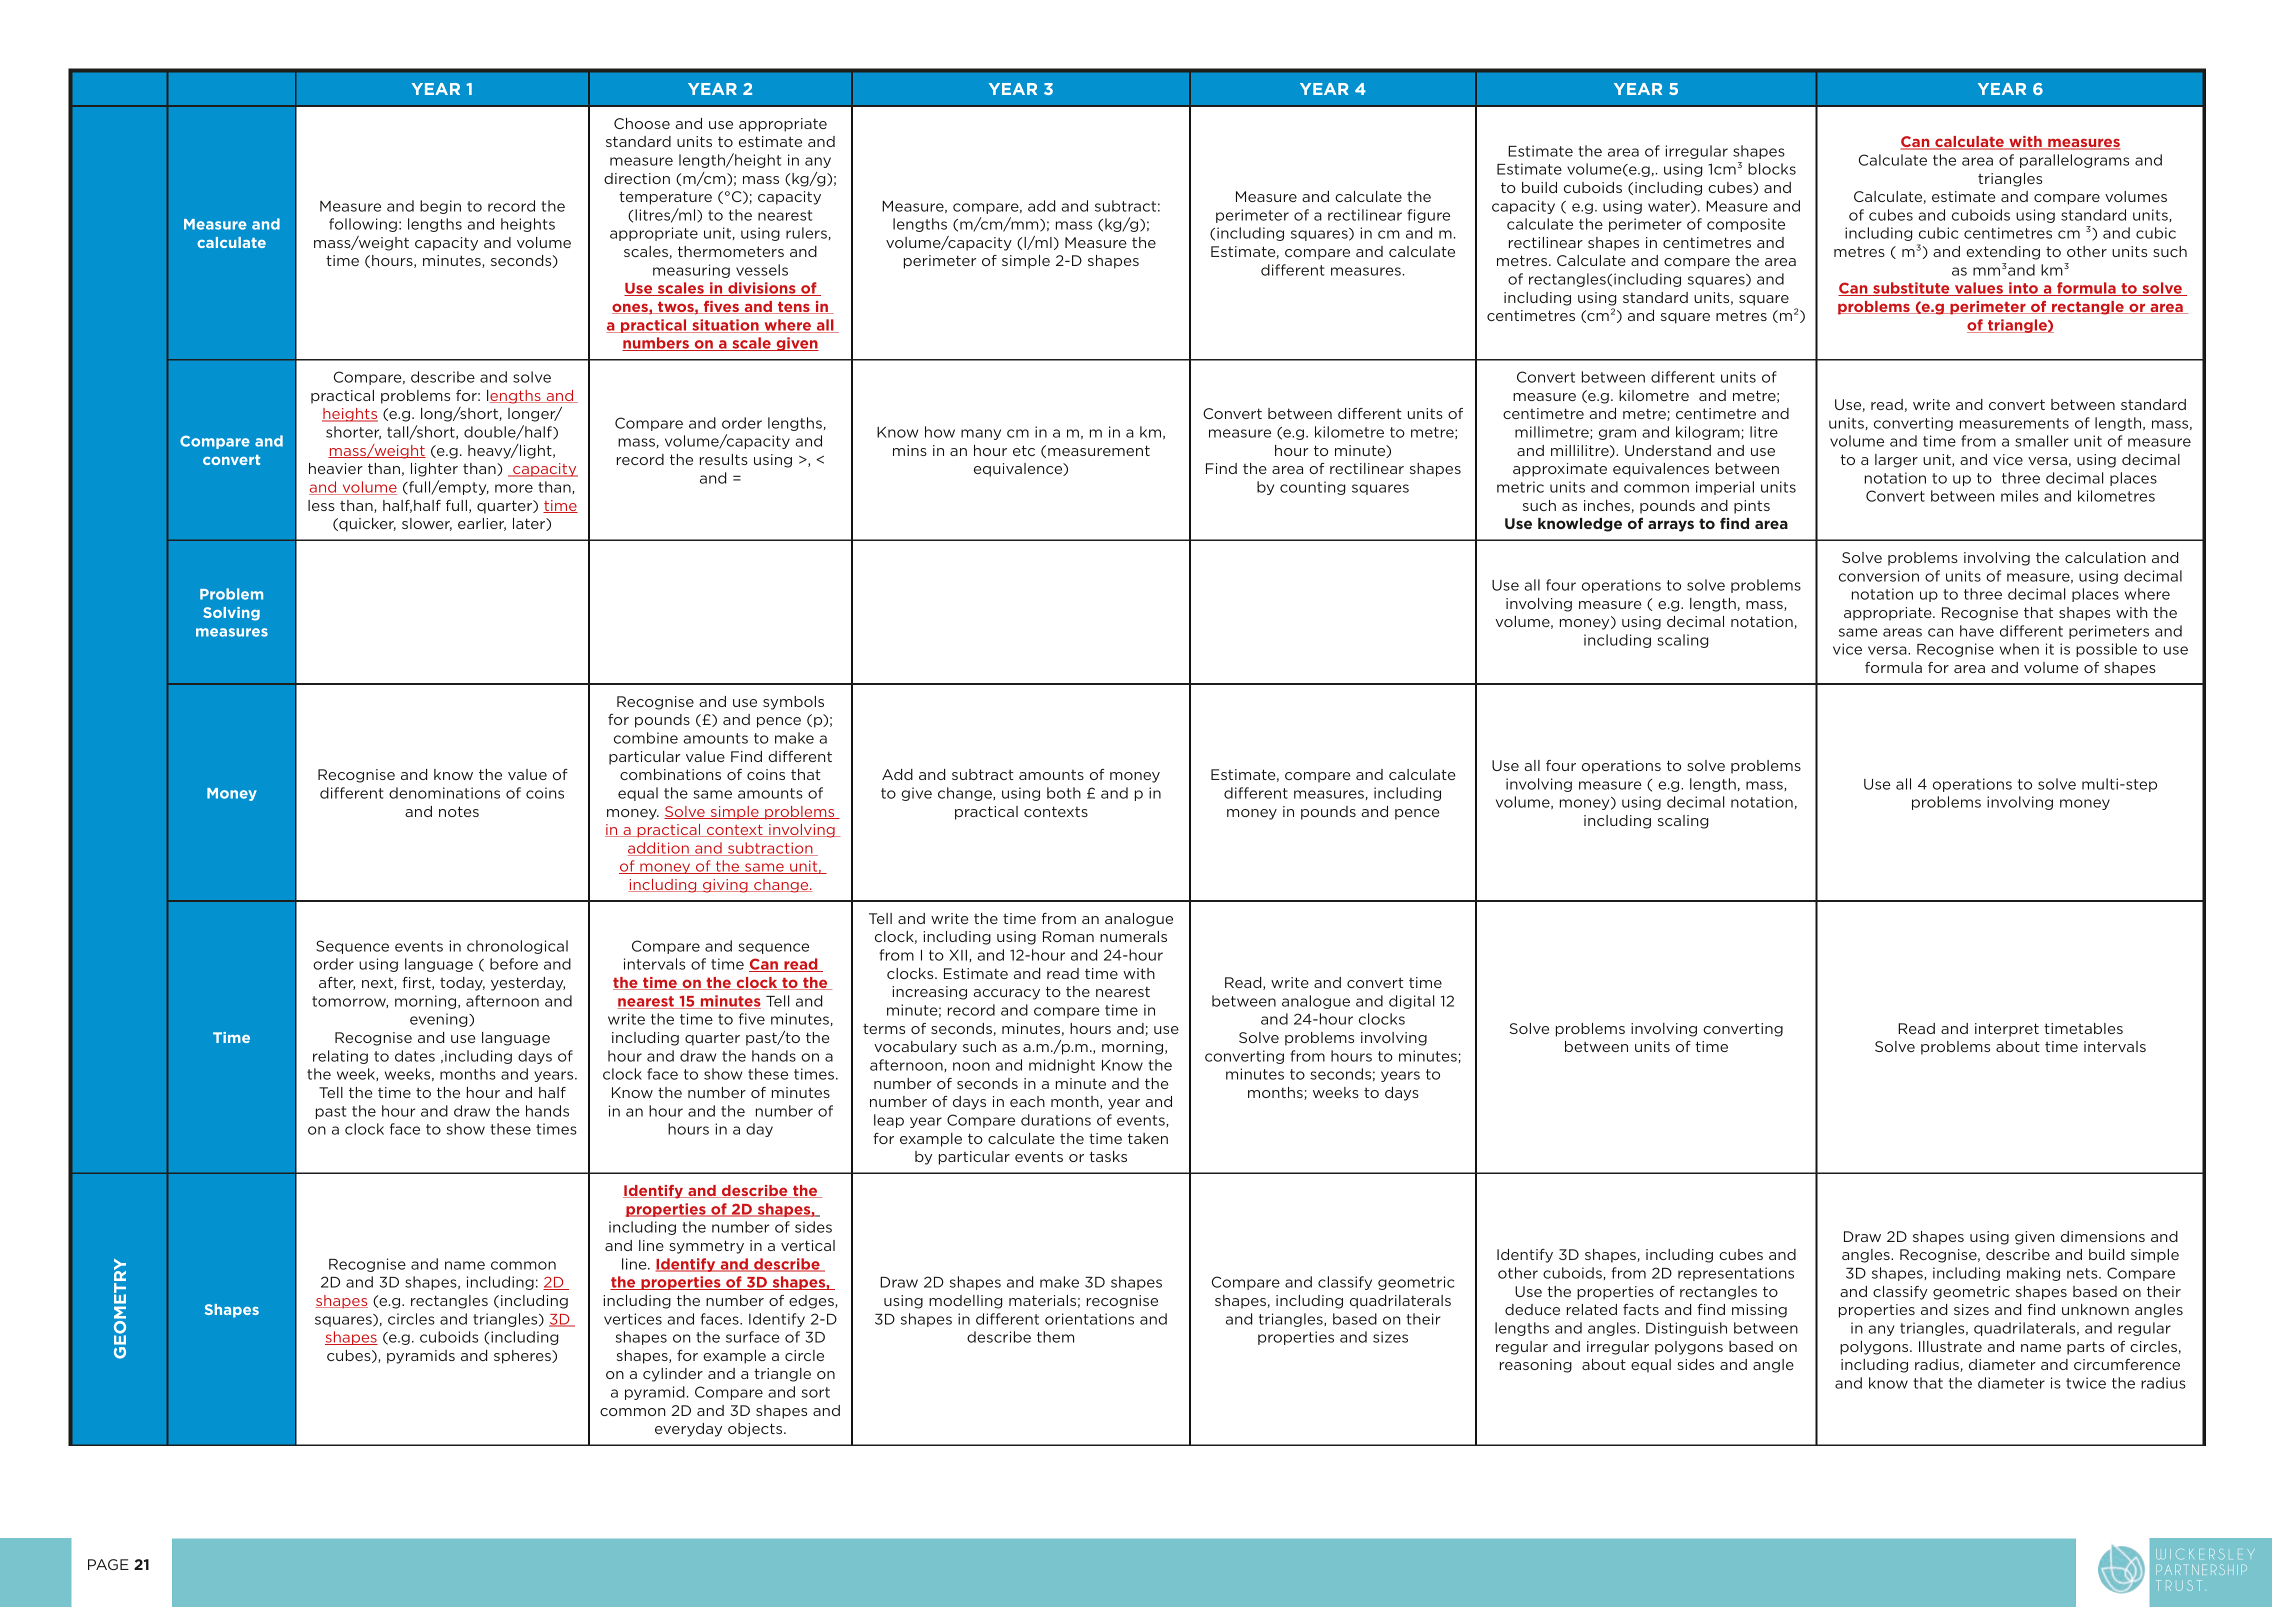 The width and height of the image is (2272, 1607). I want to click on have, so click(1977, 631).
